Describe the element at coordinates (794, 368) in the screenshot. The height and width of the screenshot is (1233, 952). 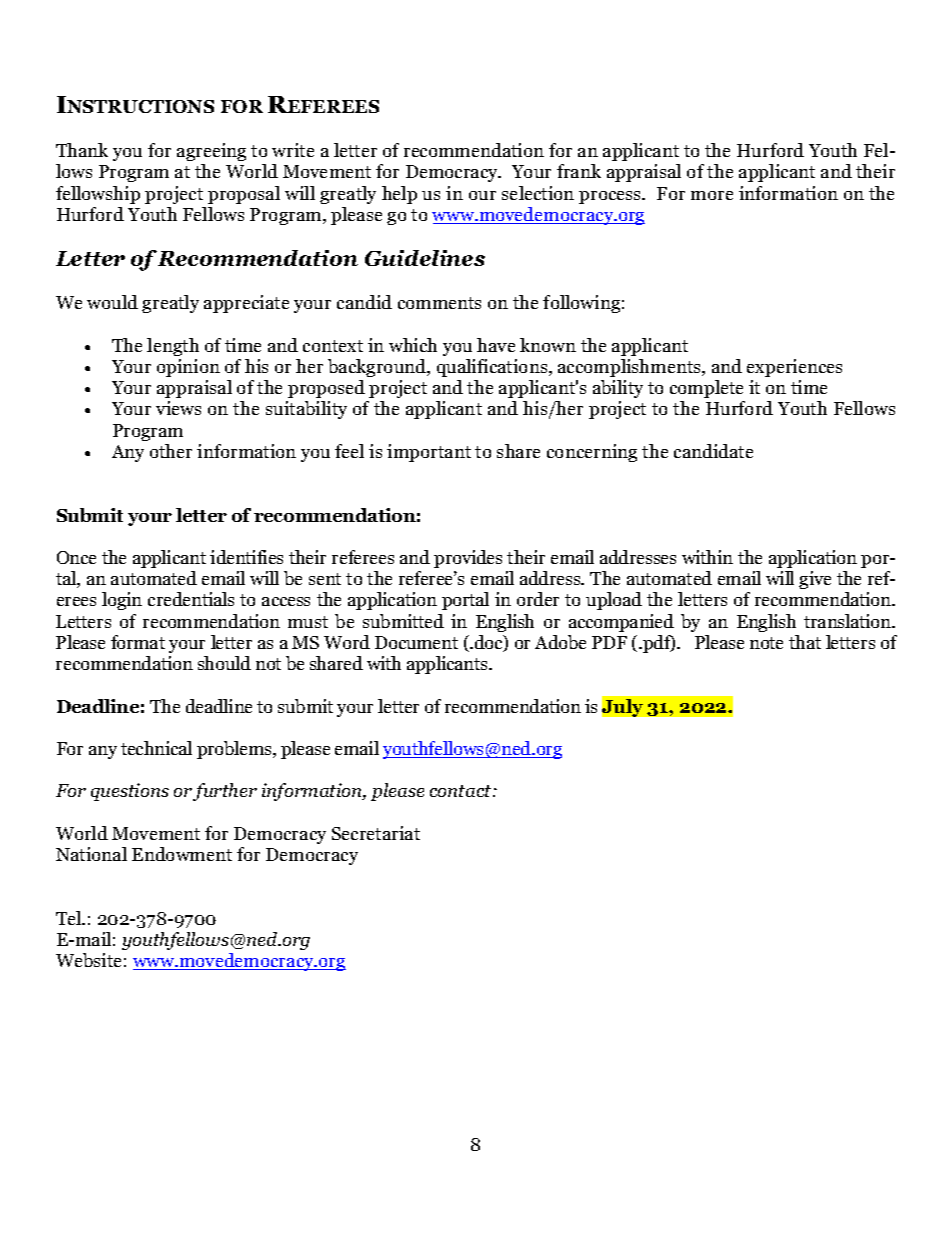
I see `experiences` at that location.
